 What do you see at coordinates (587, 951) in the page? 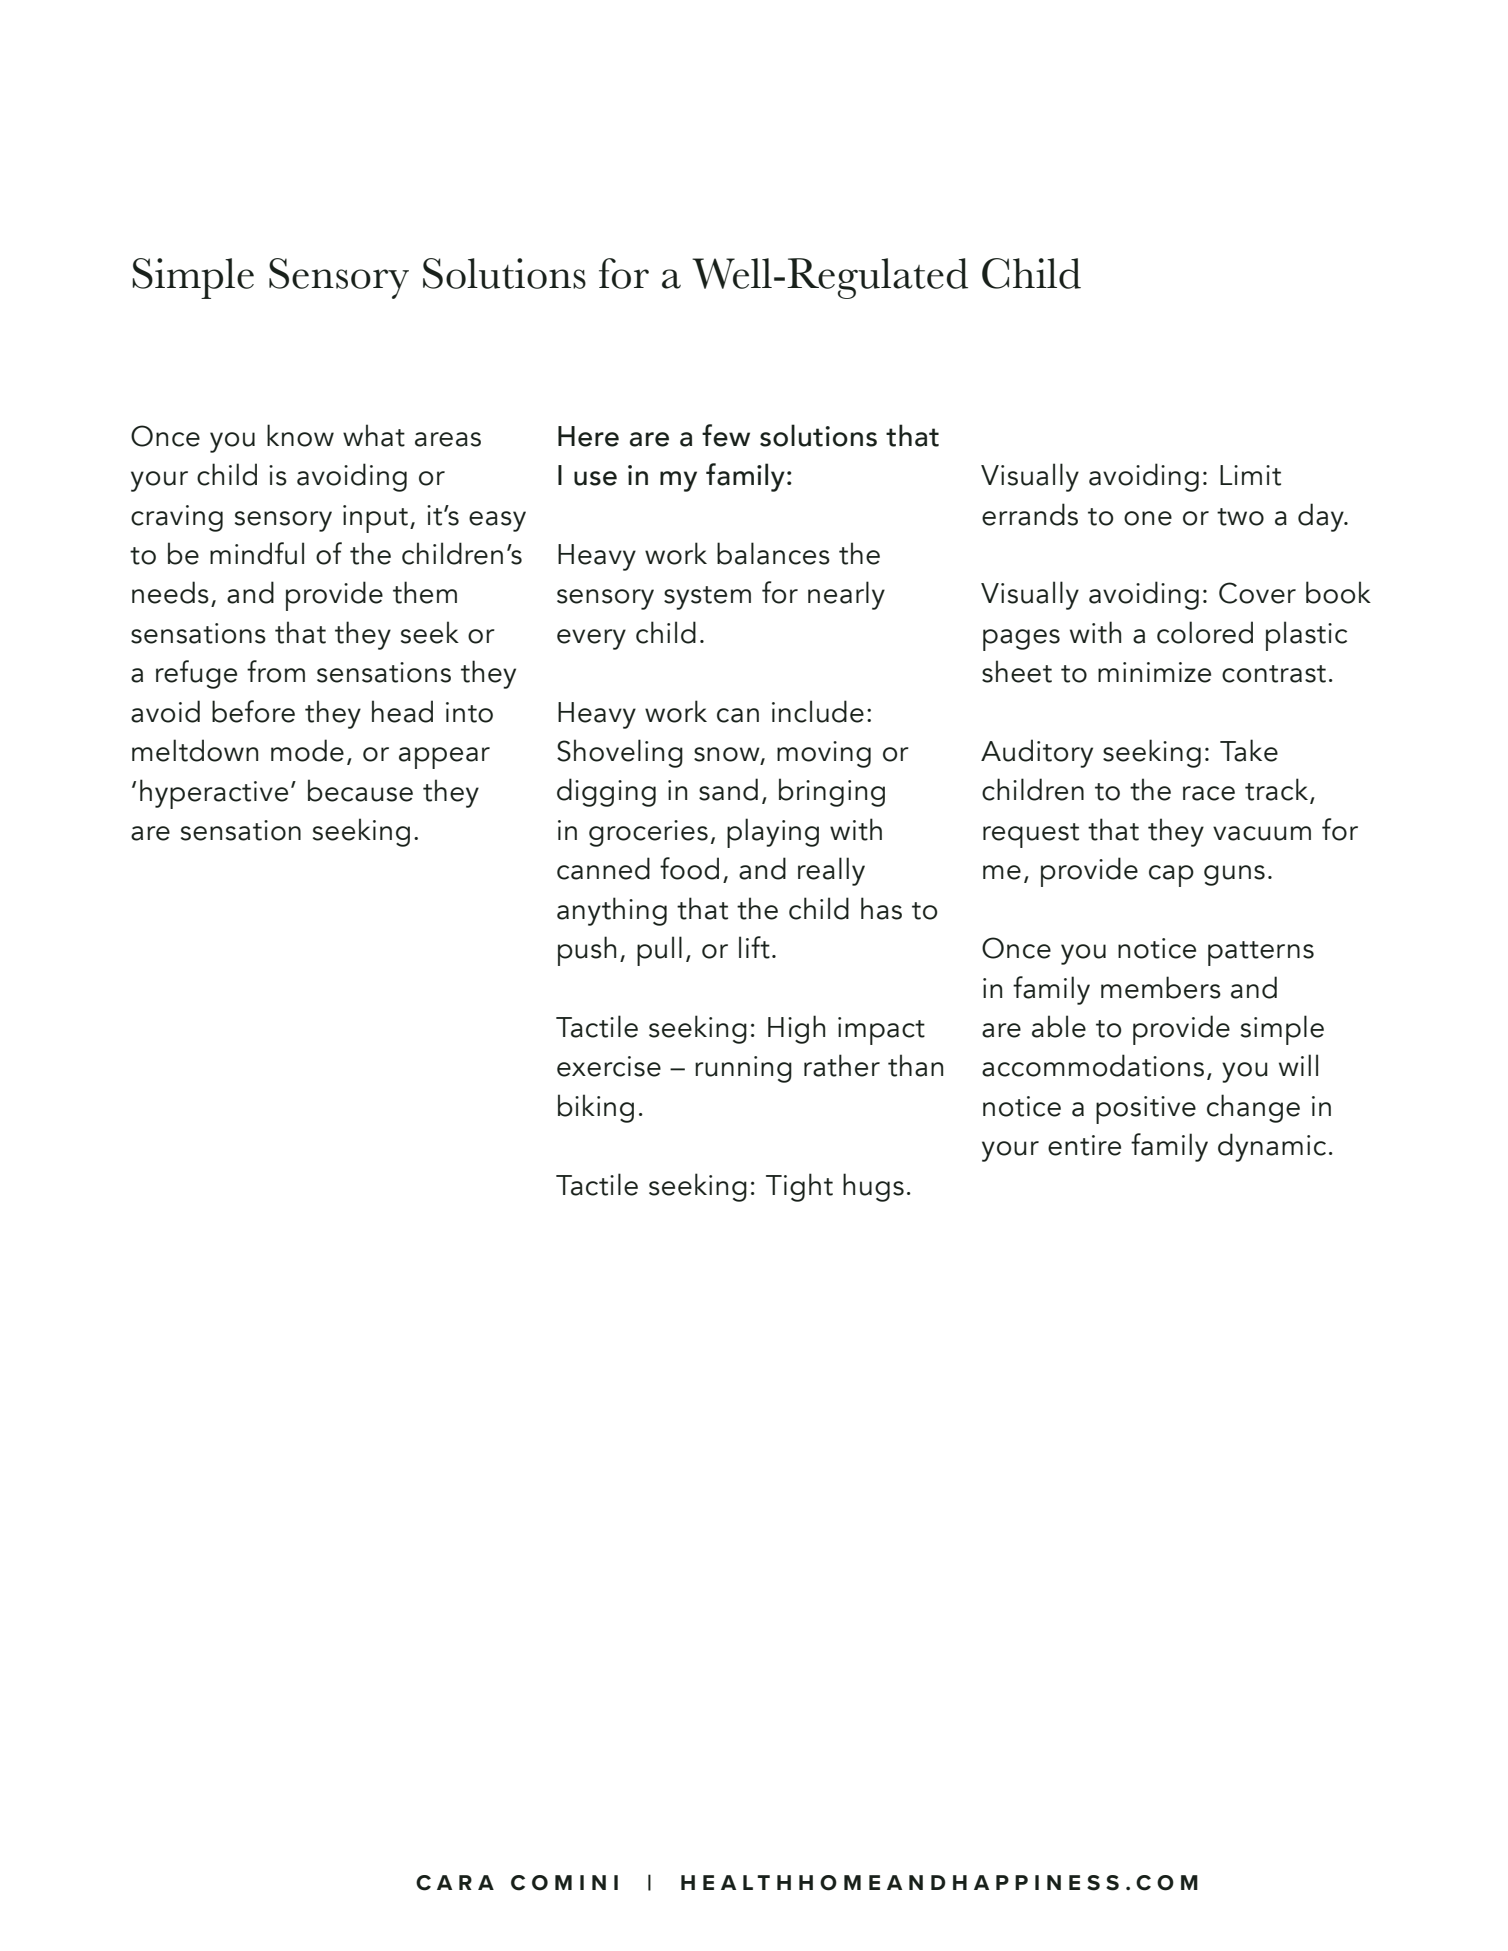
I see `push` at bounding box center [587, 951].
